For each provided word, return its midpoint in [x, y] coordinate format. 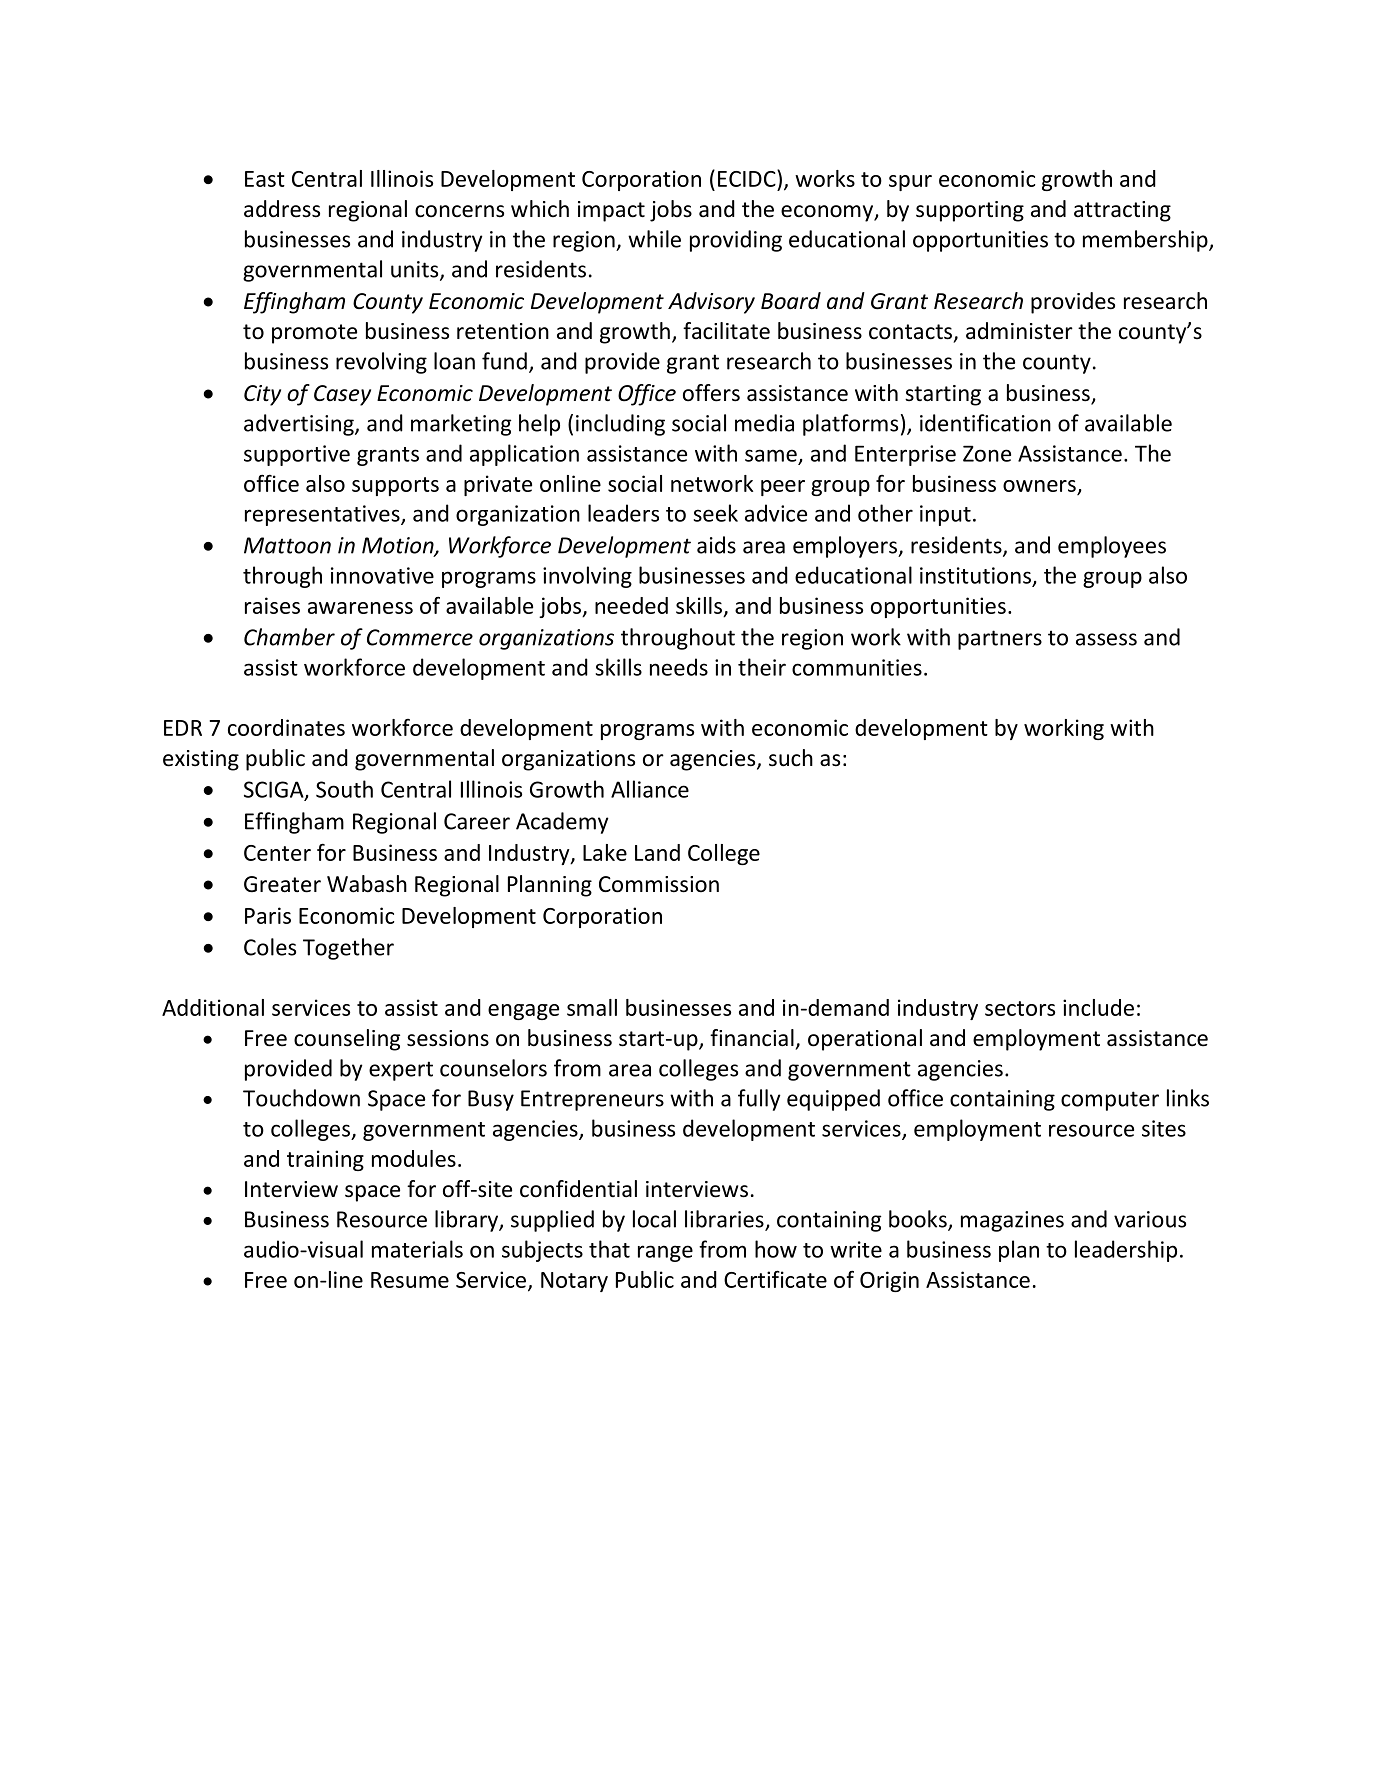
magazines [1012, 1221]
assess [1106, 639]
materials [417, 1249]
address [282, 209]
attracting [1122, 211]
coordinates [286, 727]
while [654, 239]
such [791, 758]
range [665, 1253]
